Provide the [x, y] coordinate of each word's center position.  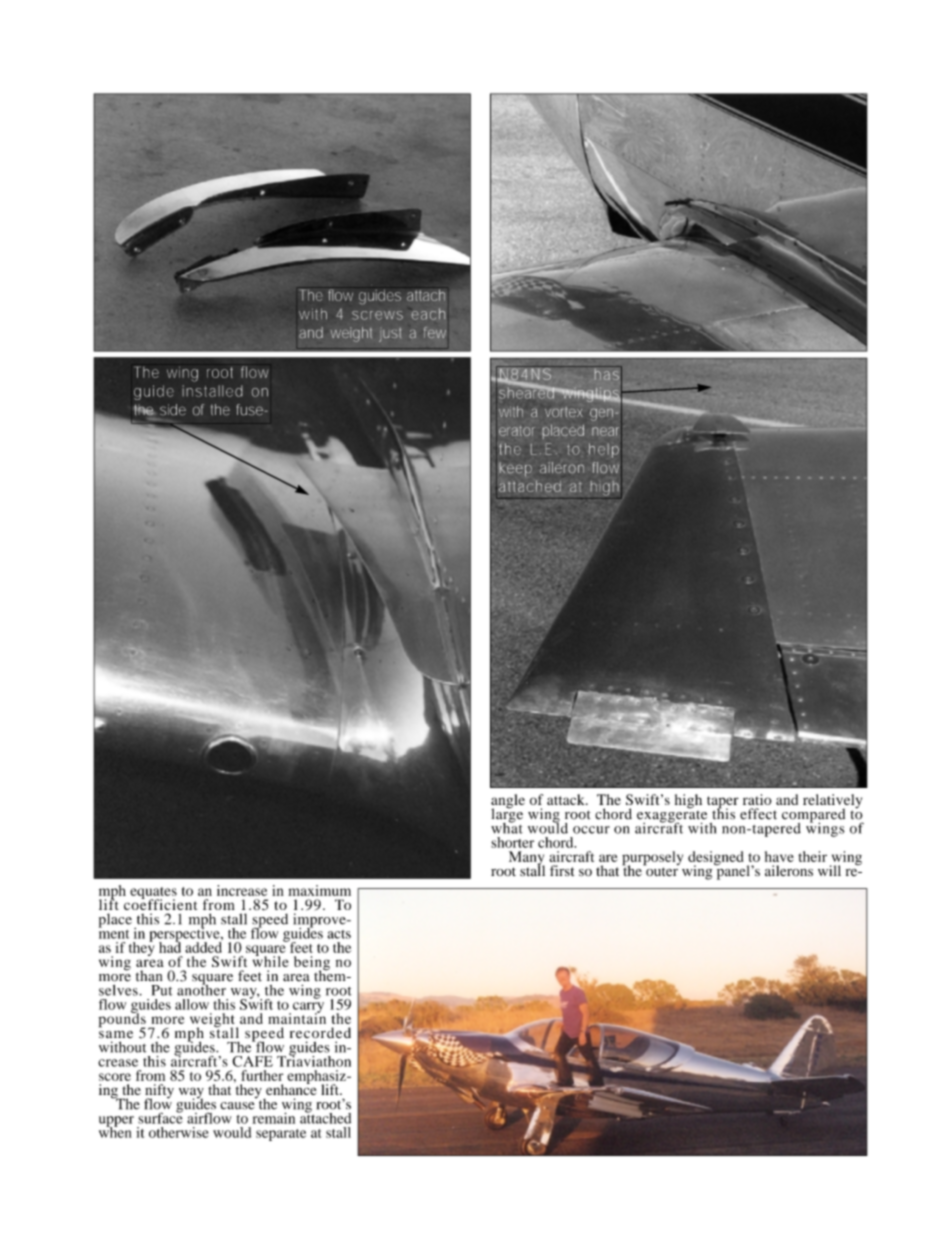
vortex [564, 412]
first [562, 870]
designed [716, 859]
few [435, 332]
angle [508, 802]
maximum [319, 890]
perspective [186, 934]
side [173, 410]
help [604, 450]
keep [515, 469]
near [607, 431]
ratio [757, 799]
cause [237, 1106]
